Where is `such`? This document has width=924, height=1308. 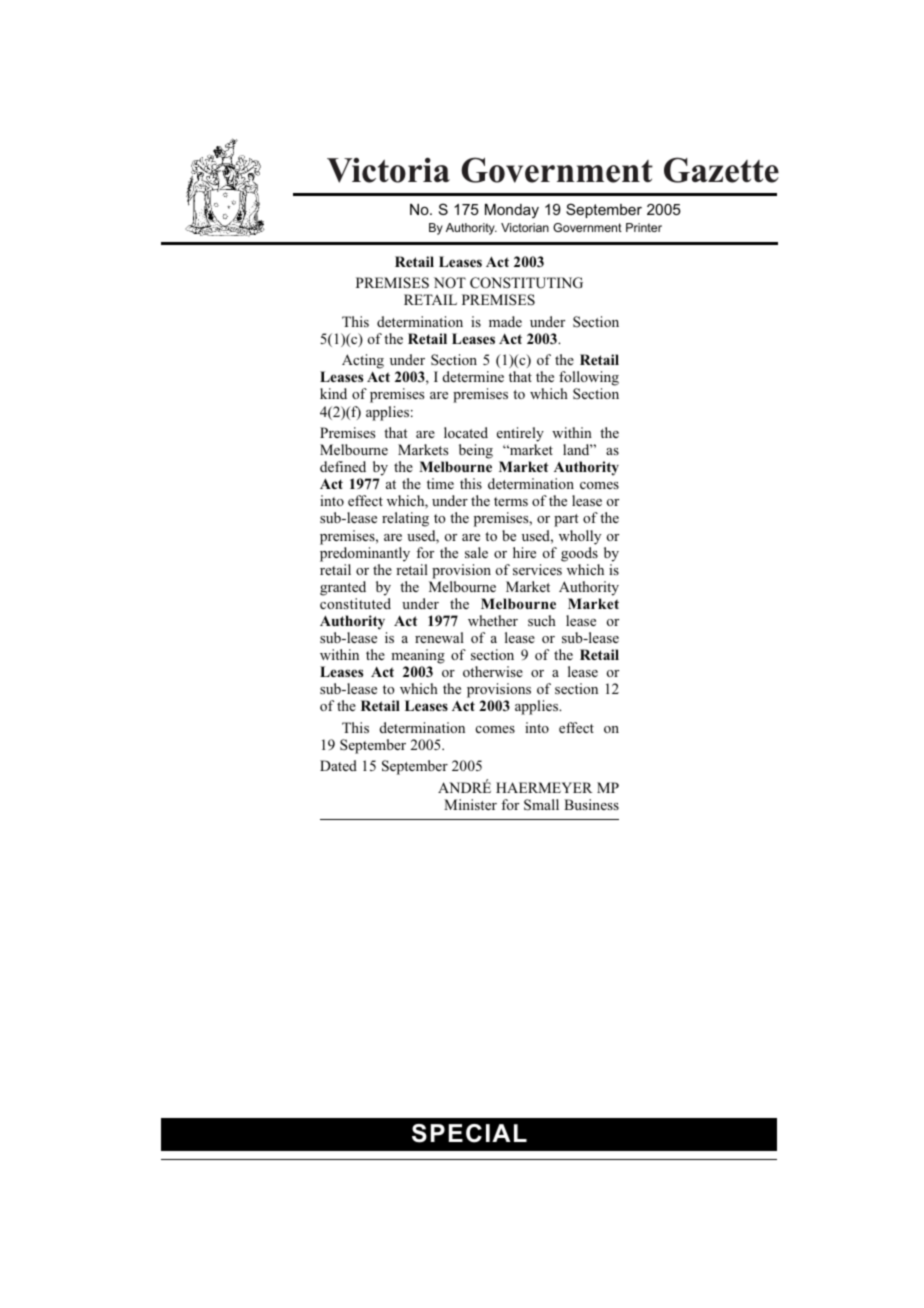 such is located at coordinates (542, 620).
